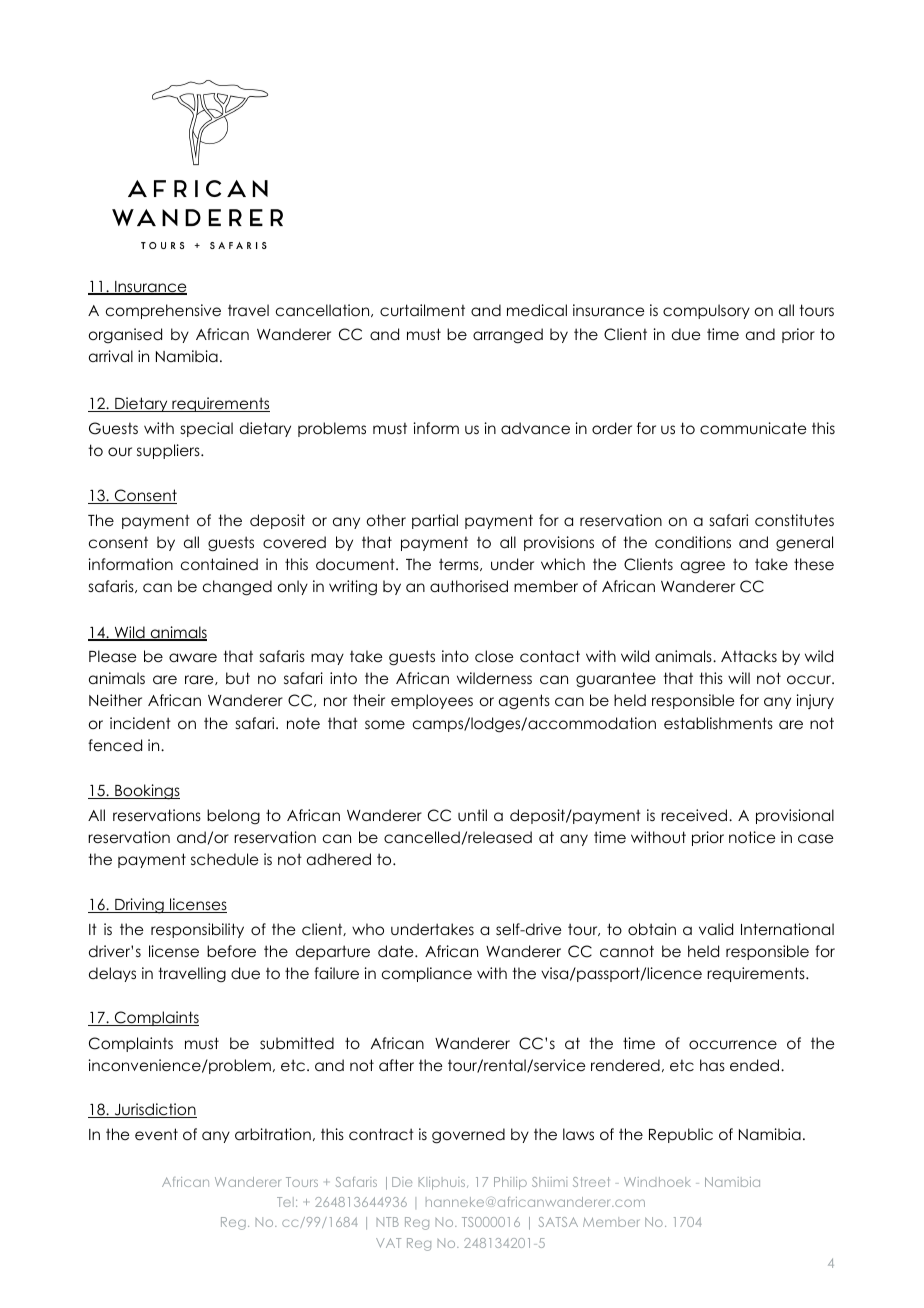  I want to click on arranged, so click(508, 336).
